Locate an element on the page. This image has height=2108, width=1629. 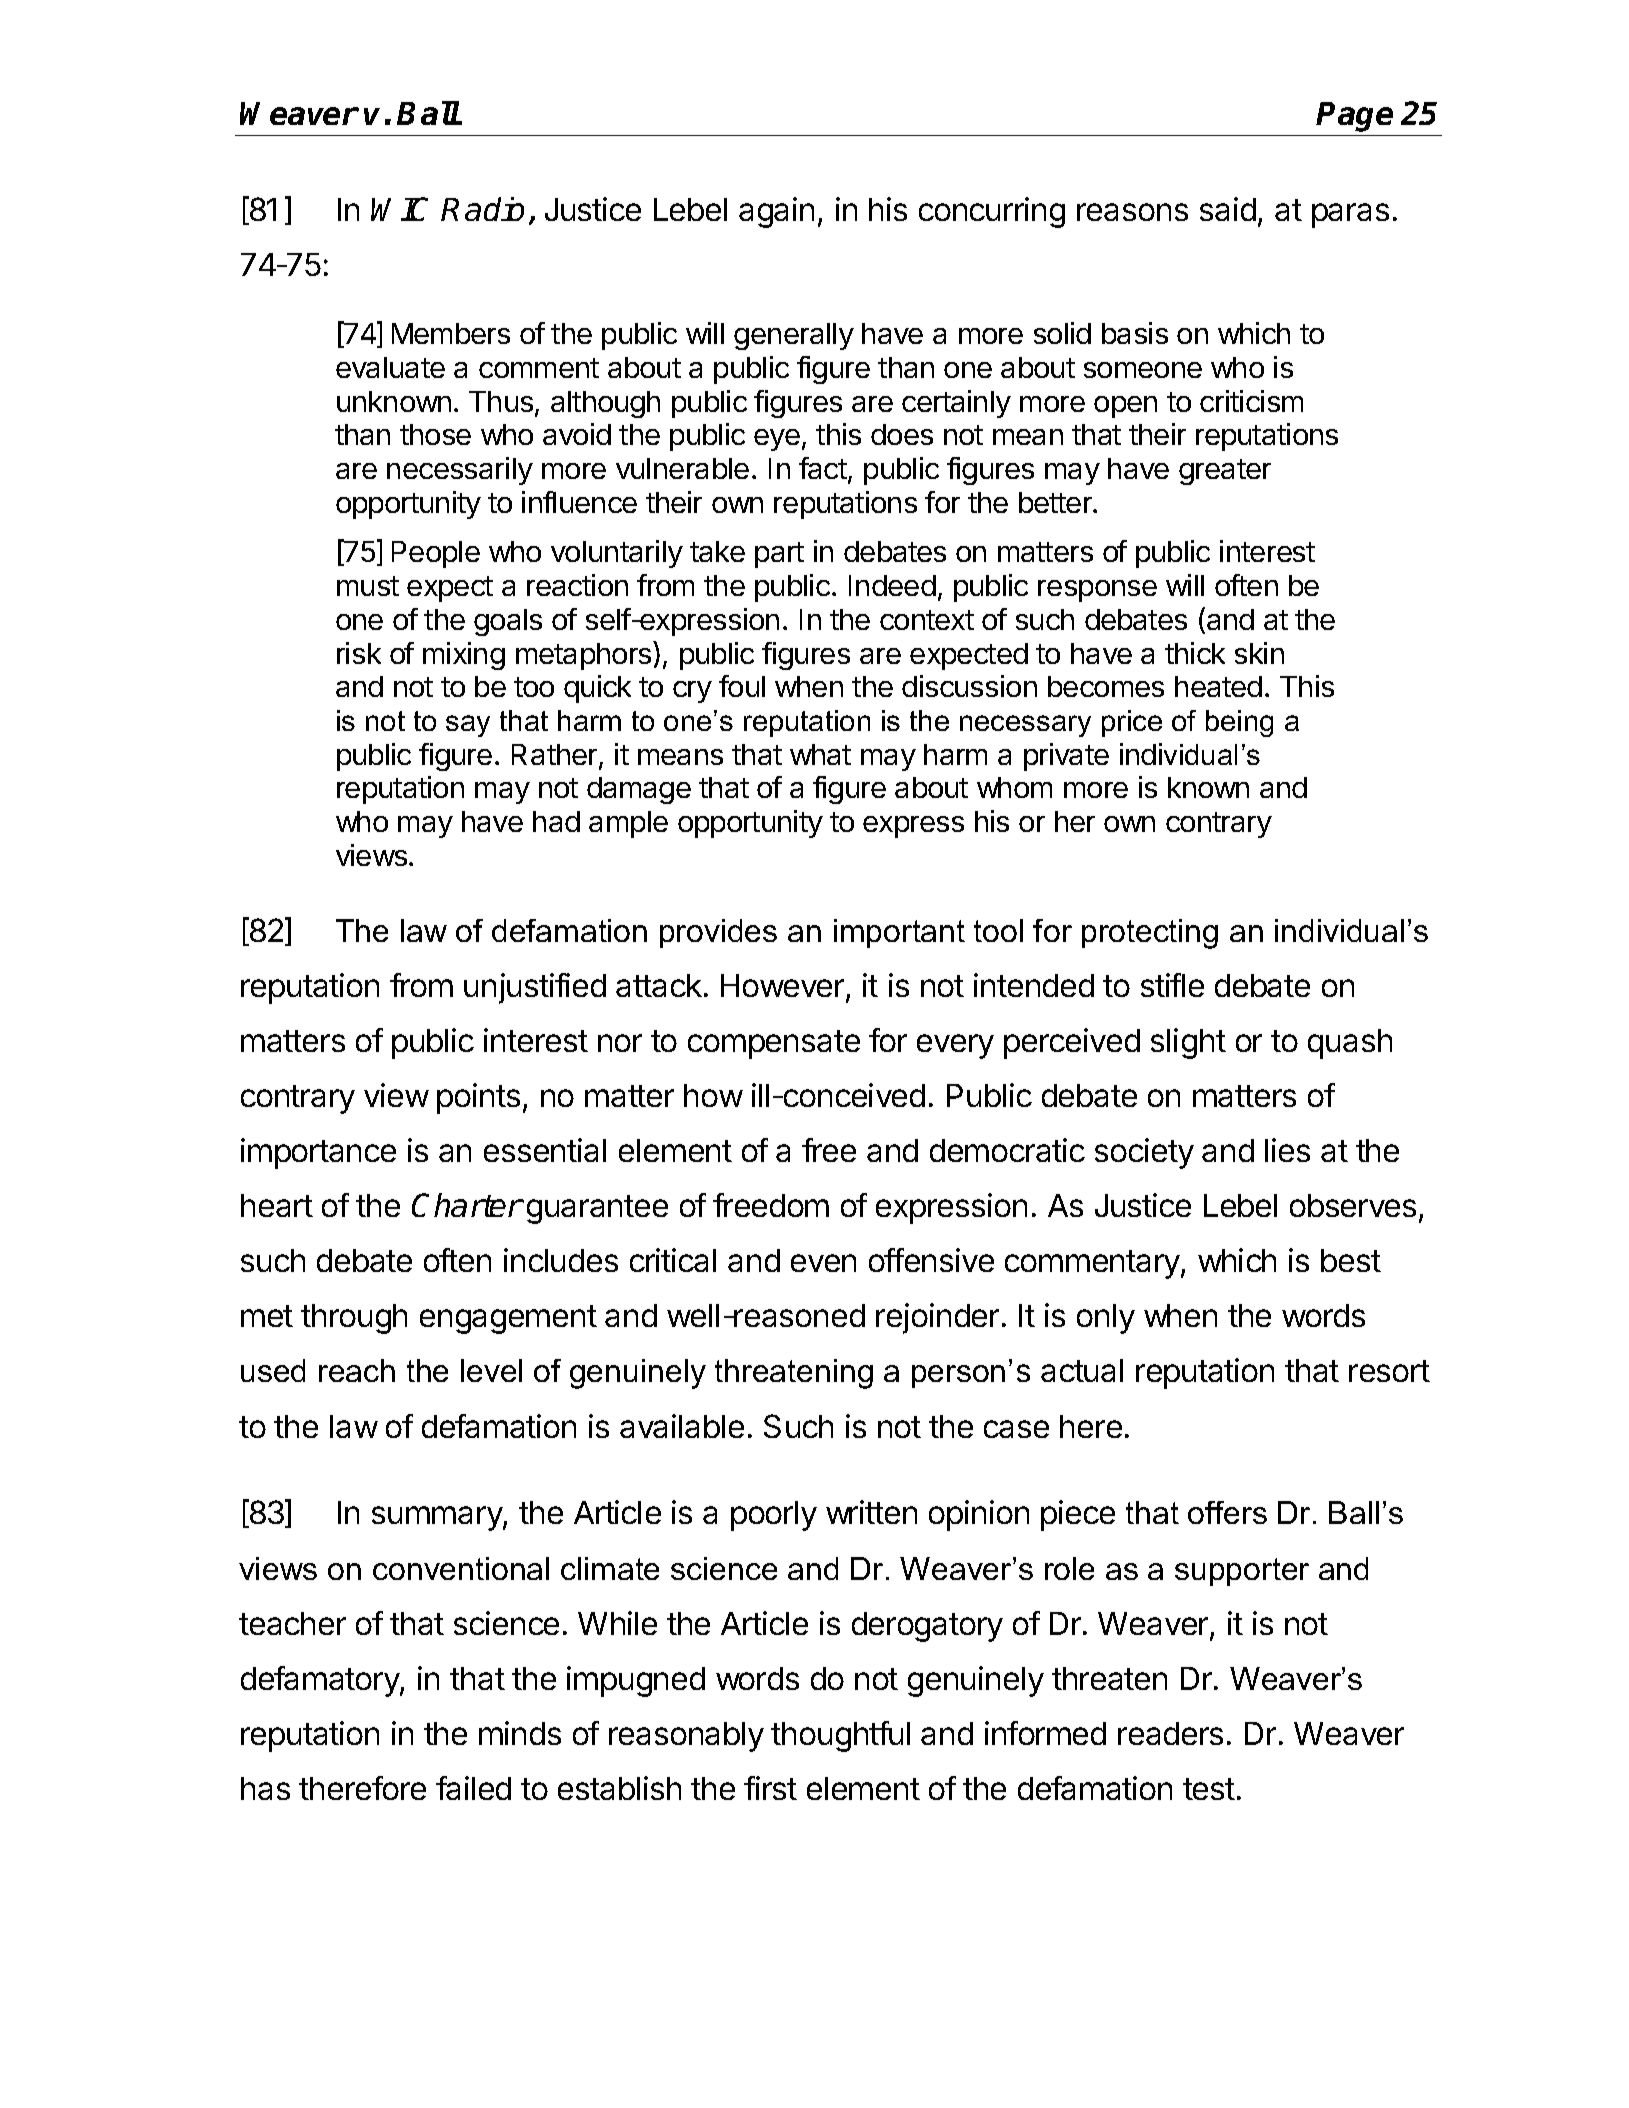
Members is located at coordinates (451, 333).
